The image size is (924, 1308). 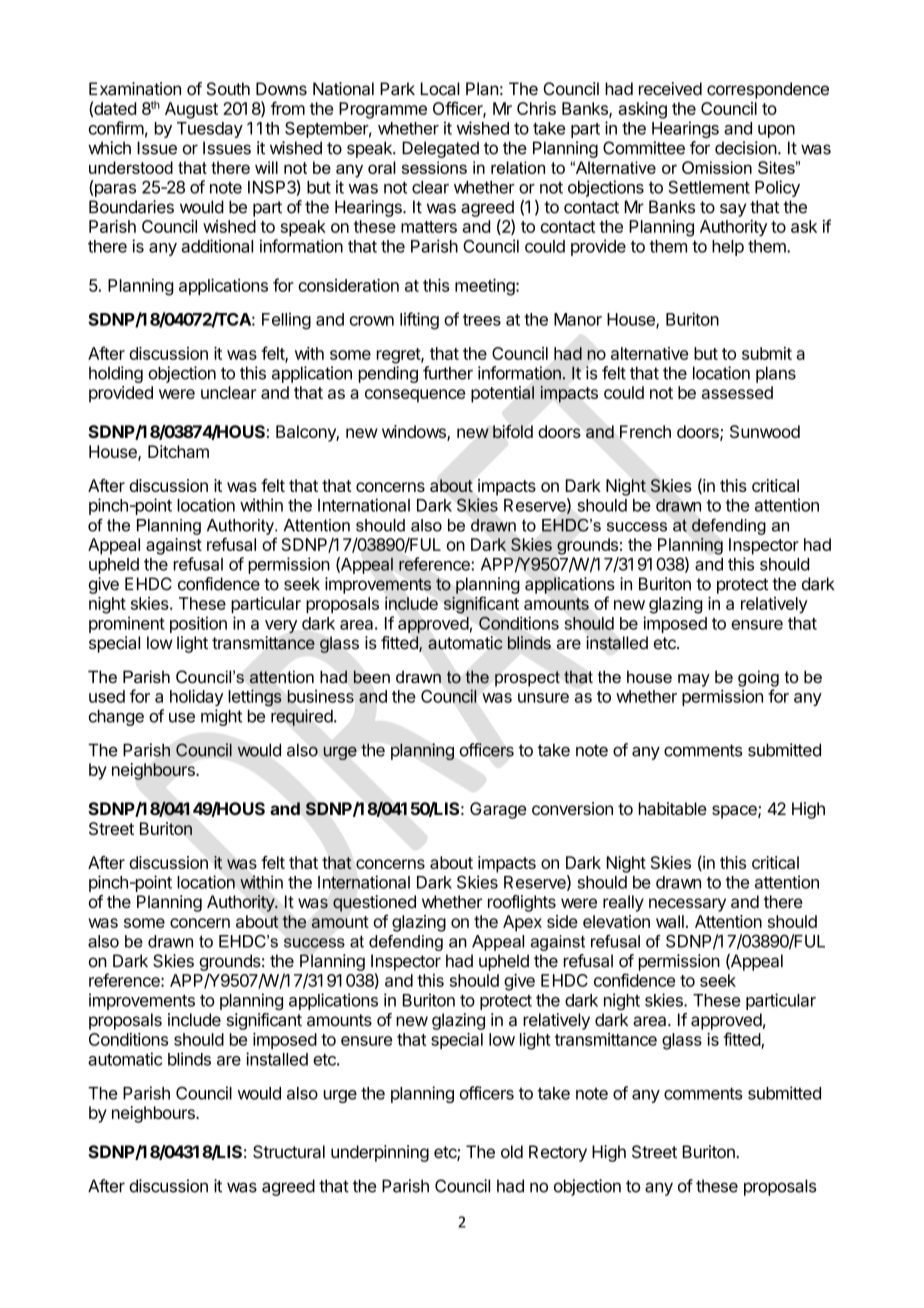 I want to click on holding, so click(x=116, y=374).
